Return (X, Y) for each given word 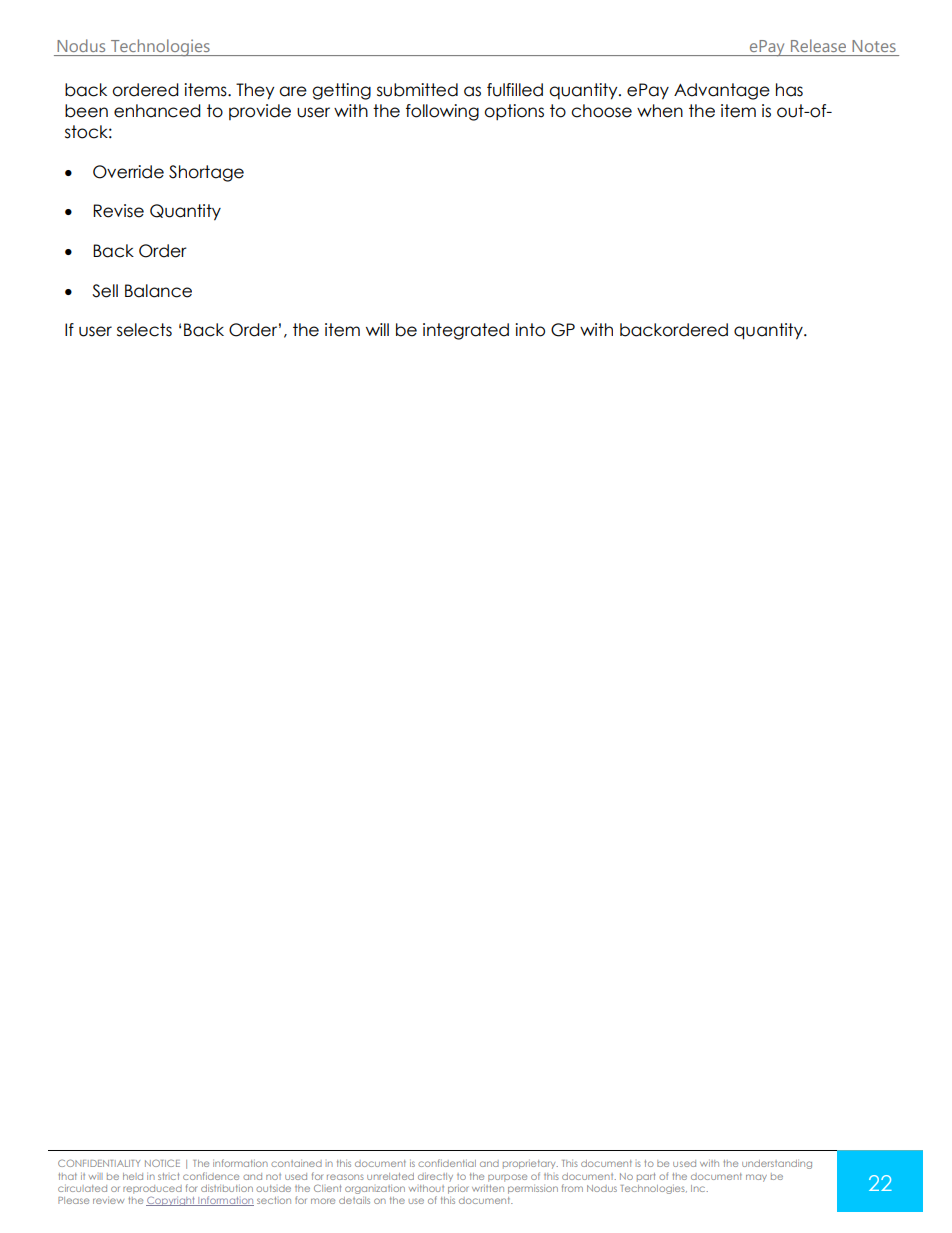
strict (168, 1176)
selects (144, 330)
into (530, 330)
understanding (777, 1164)
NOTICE (162, 1163)
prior (458, 1190)
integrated (466, 331)
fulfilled (515, 90)
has (789, 90)
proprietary (530, 1164)
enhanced (157, 111)
